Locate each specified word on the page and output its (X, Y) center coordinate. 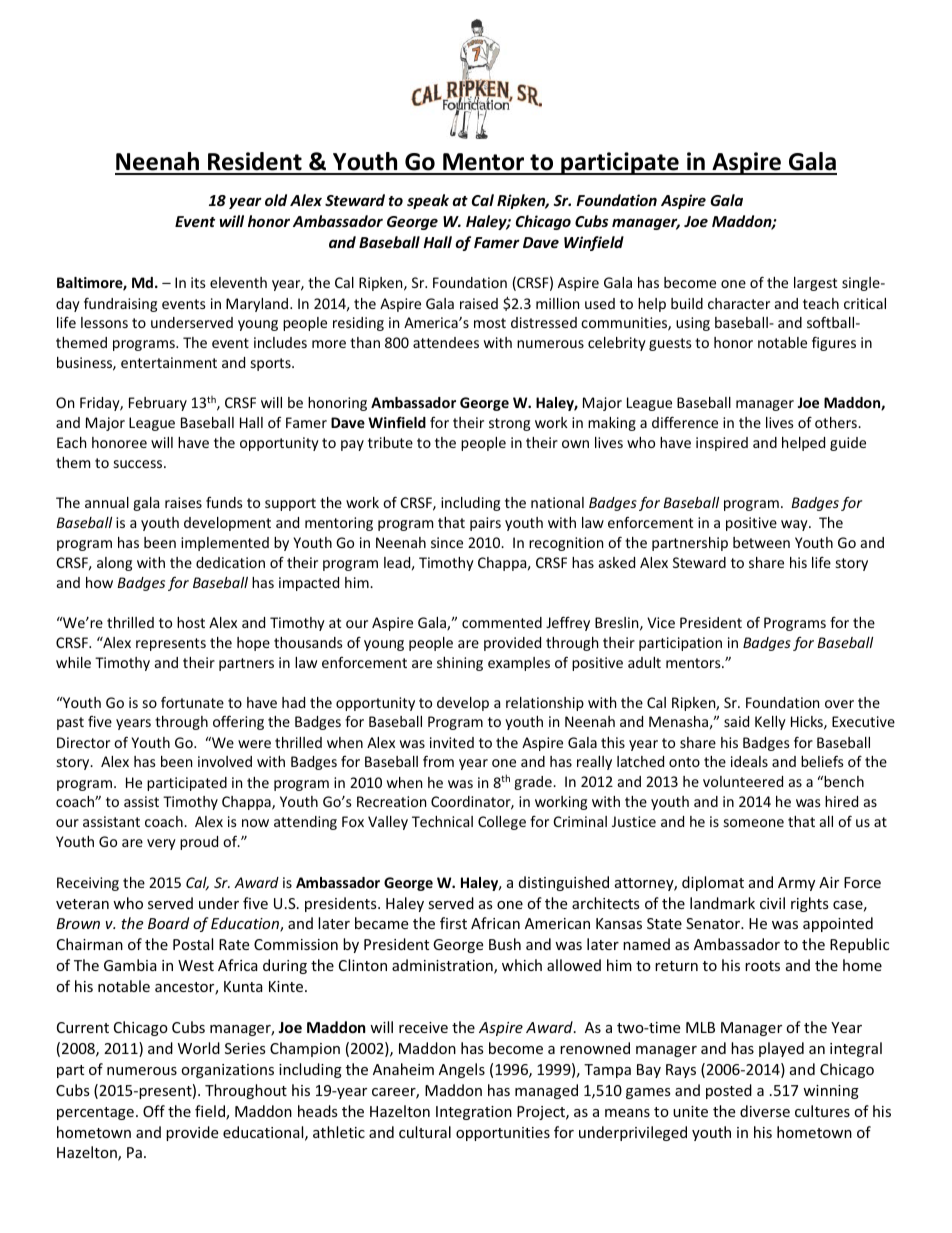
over (839, 704)
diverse (765, 1111)
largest (815, 284)
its (198, 282)
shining (460, 664)
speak (428, 201)
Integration (474, 1113)
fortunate (192, 702)
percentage (95, 1113)
